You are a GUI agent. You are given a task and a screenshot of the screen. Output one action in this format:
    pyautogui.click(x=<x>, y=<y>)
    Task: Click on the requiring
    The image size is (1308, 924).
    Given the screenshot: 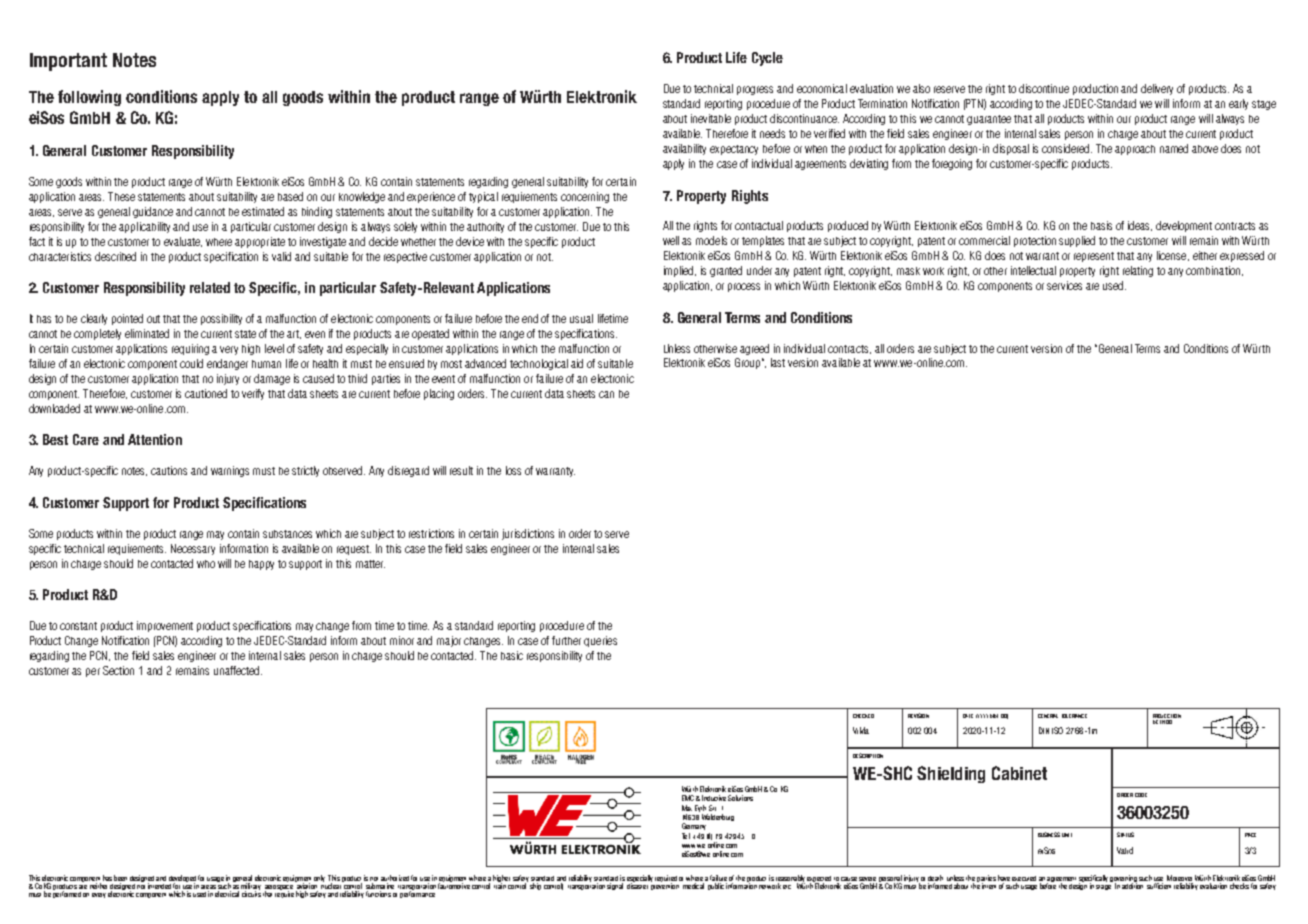 What is the action you would take?
    pyautogui.click(x=190, y=349)
